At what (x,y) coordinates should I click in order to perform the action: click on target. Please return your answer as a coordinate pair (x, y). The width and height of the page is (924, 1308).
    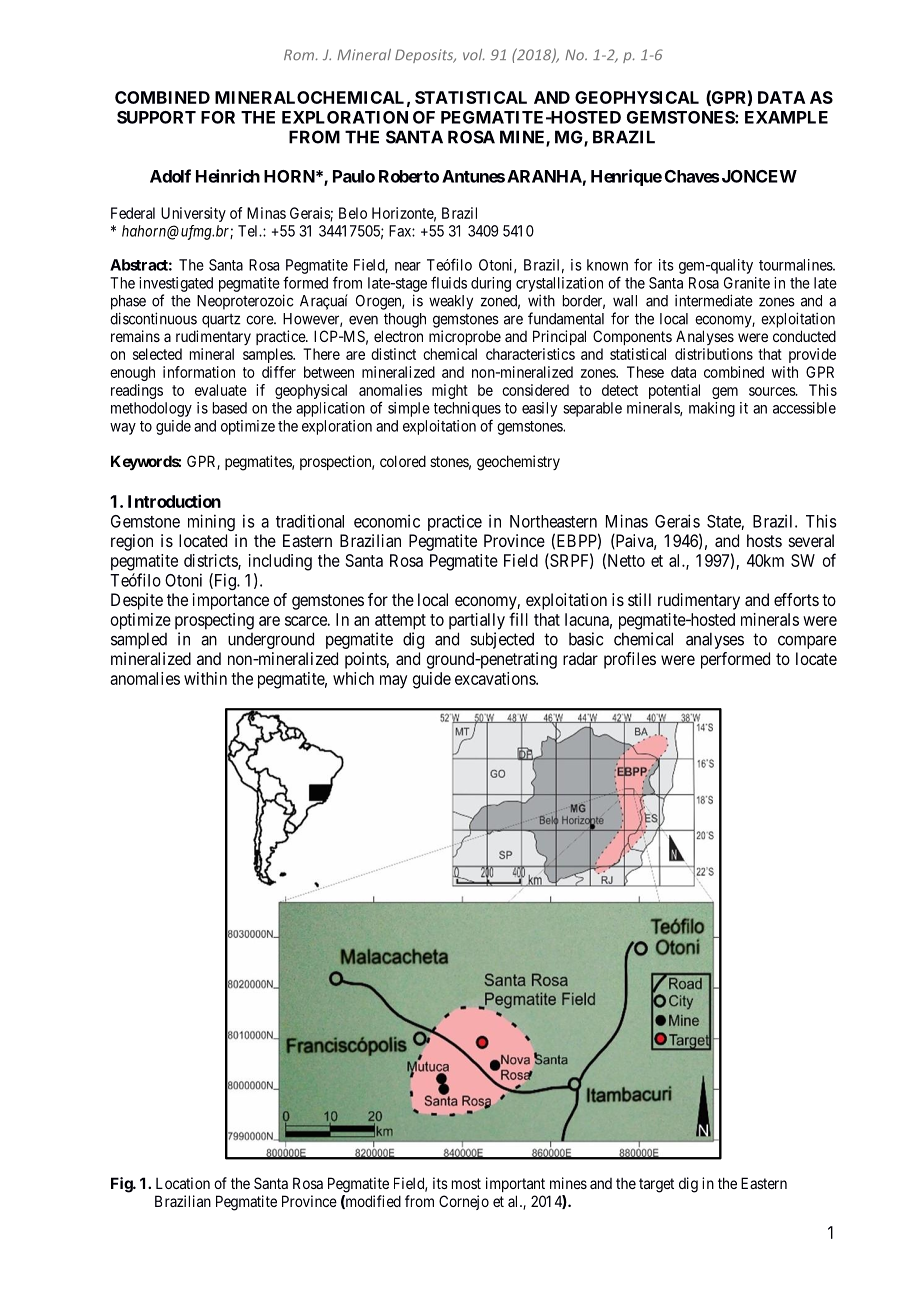
    Looking at the image, I should click on (656, 1185).
